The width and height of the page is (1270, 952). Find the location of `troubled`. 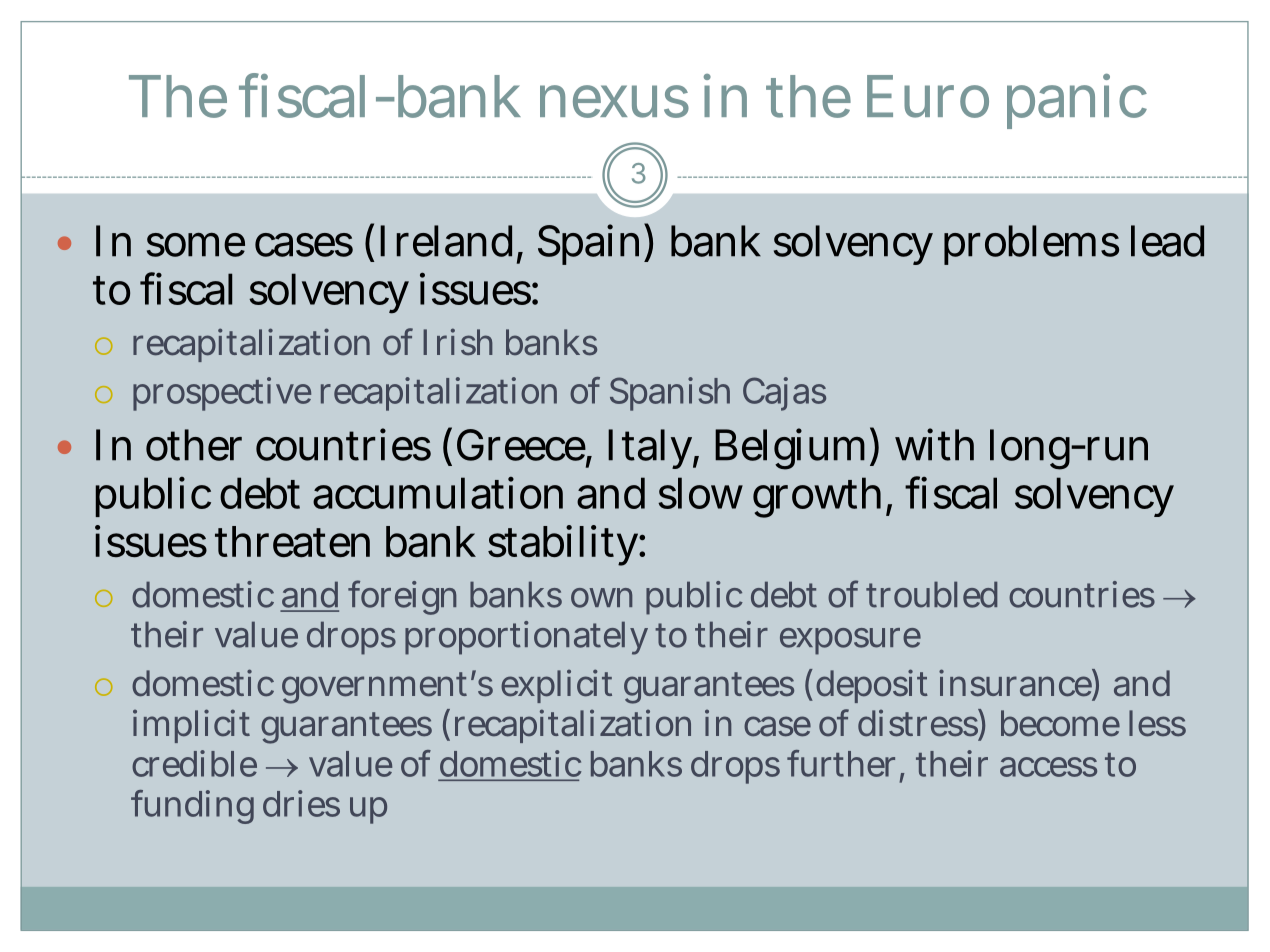

troubled is located at coordinates (931, 594).
